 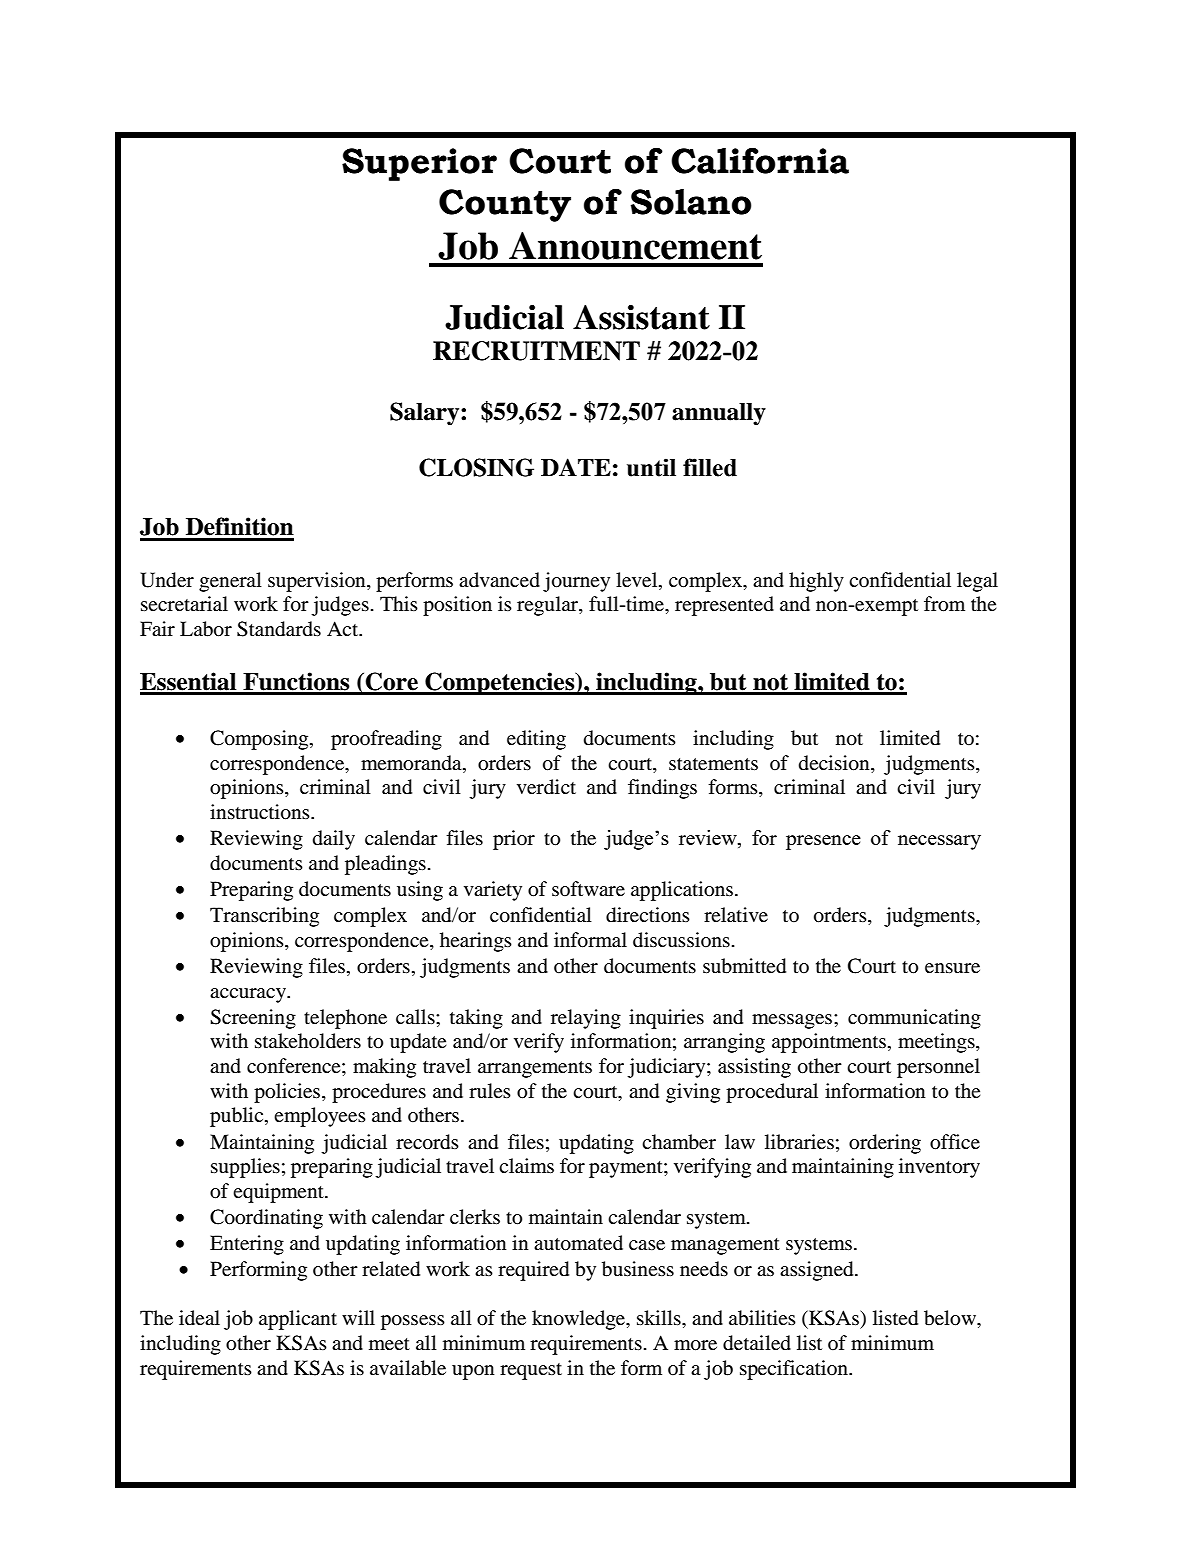 I want to click on Screening, so click(x=253, y=1019).
